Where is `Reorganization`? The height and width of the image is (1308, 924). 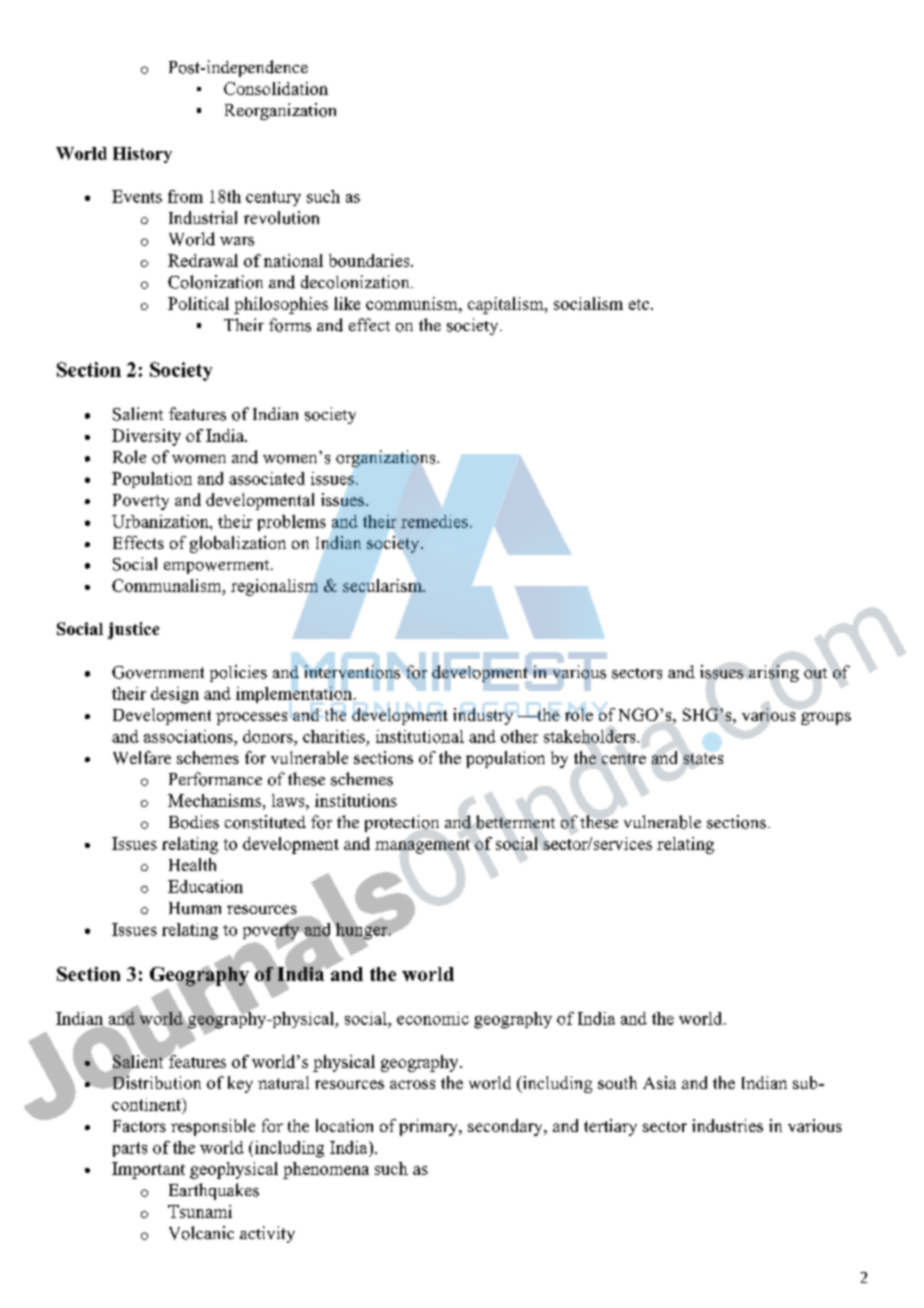 Reorganization is located at coordinates (280, 111).
